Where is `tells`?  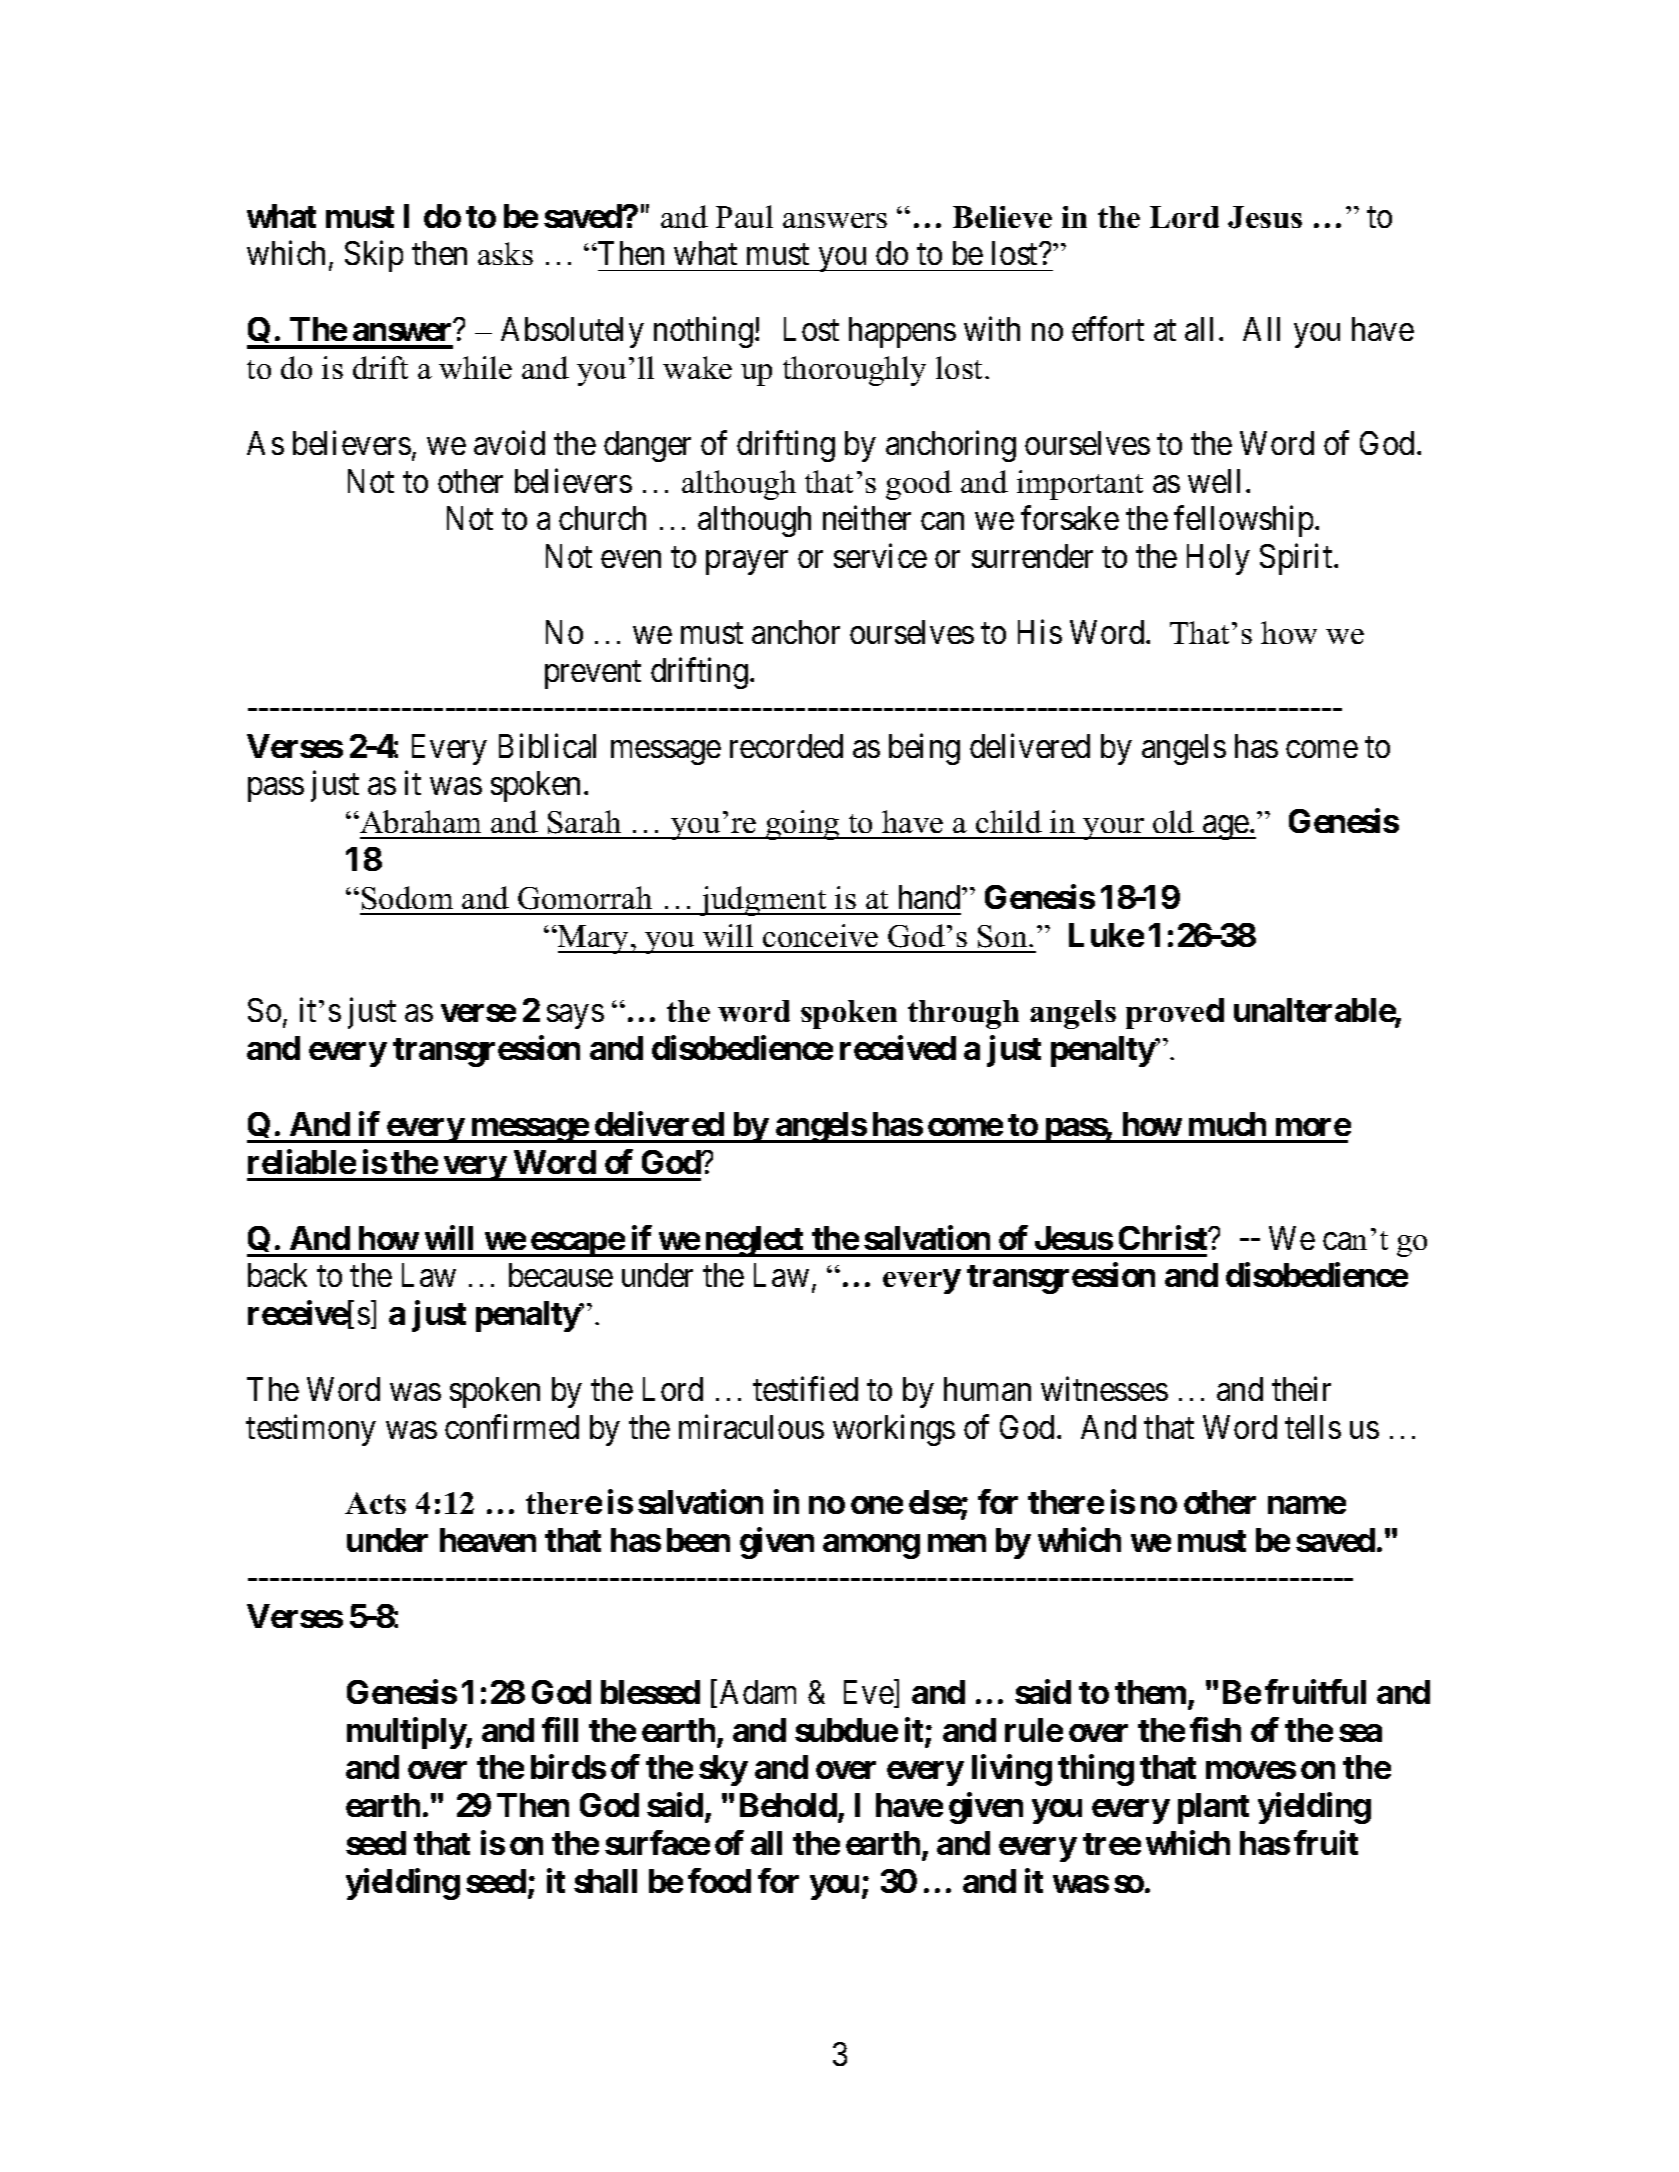 tells is located at coordinates (1313, 1427).
